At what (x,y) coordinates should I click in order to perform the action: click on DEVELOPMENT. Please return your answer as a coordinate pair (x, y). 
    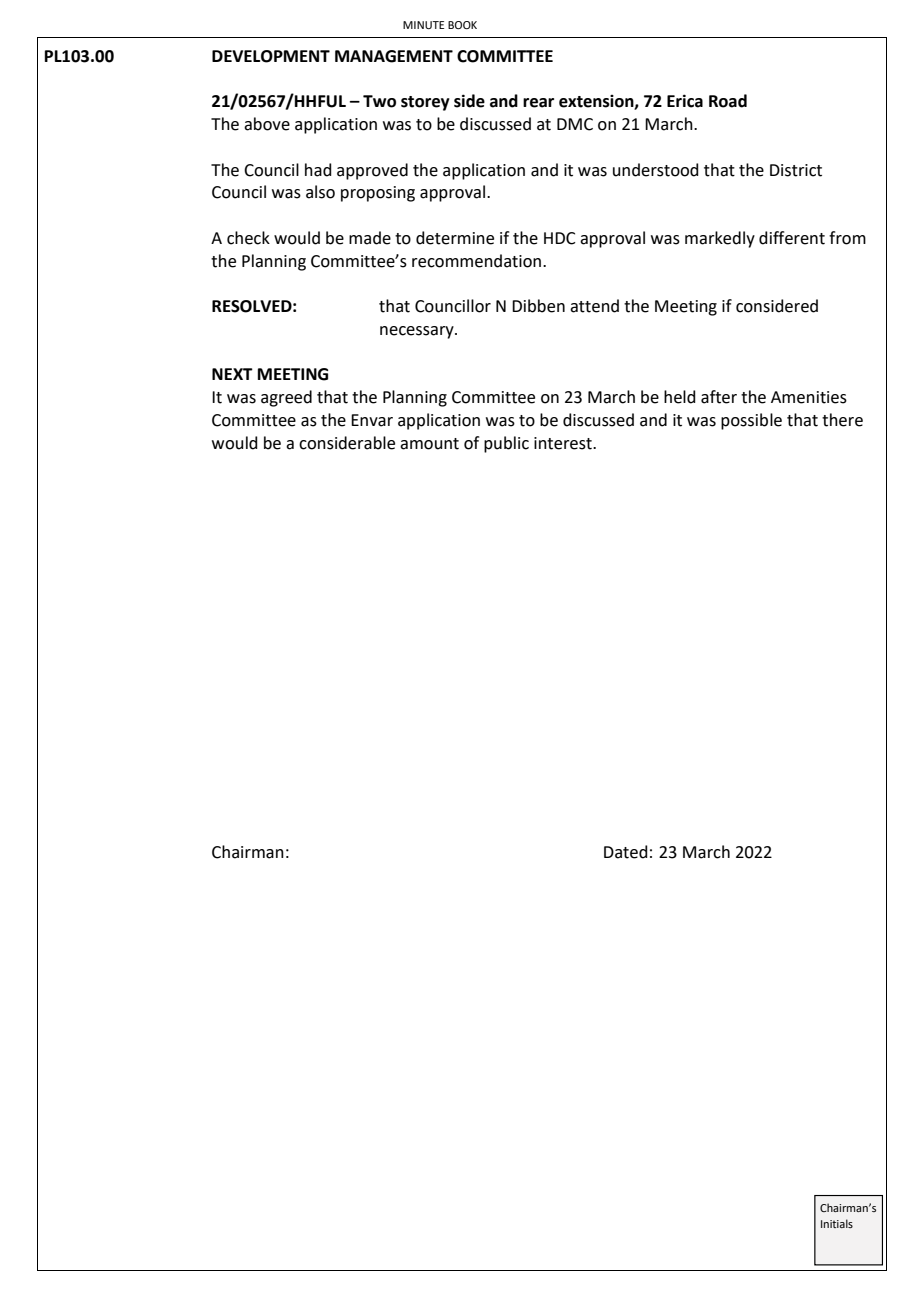
    Looking at the image, I should click on (271, 56).
